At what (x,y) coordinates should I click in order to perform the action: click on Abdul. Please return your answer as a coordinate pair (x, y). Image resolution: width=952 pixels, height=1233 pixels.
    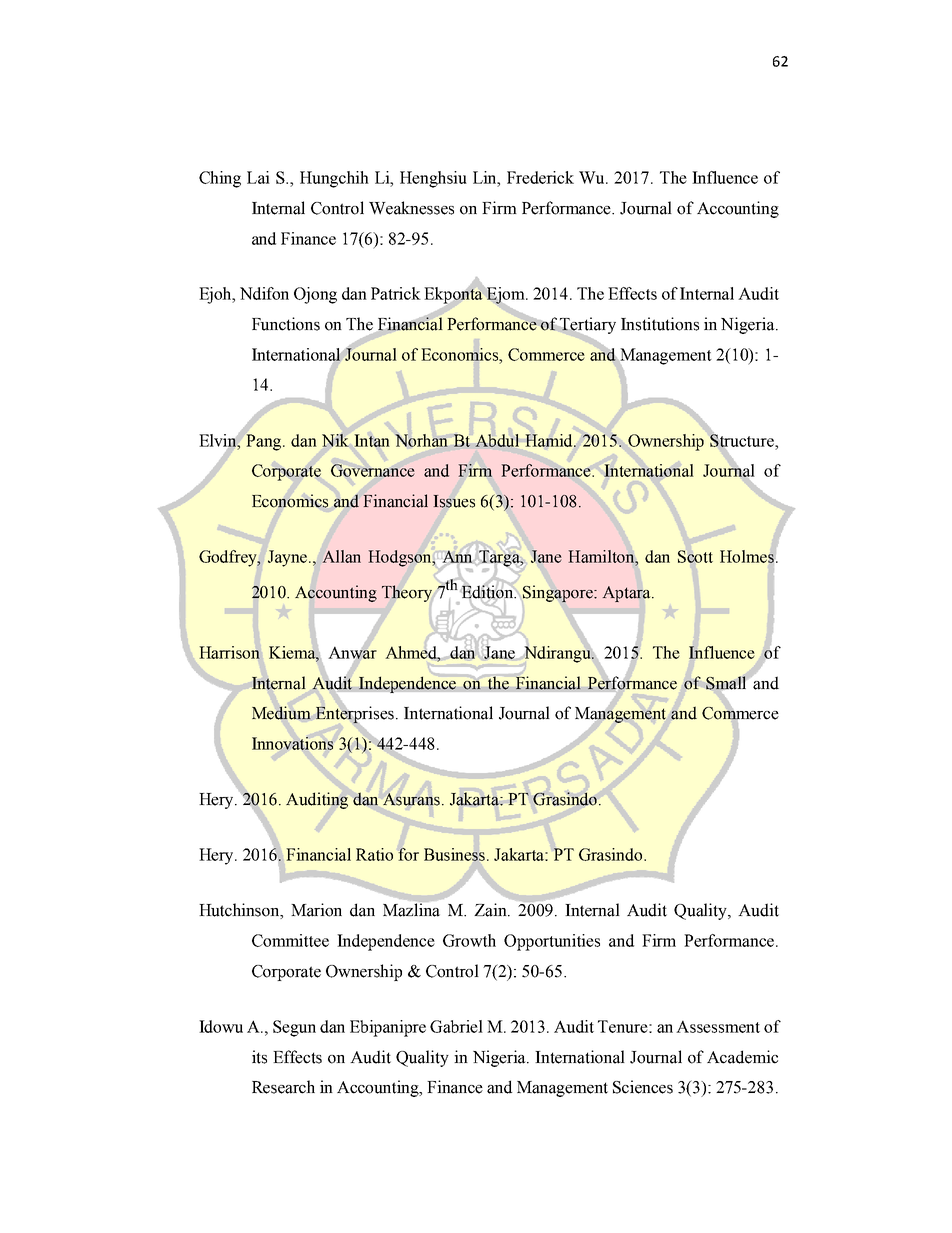
    Looking at the image, I should click on (497, 440).
